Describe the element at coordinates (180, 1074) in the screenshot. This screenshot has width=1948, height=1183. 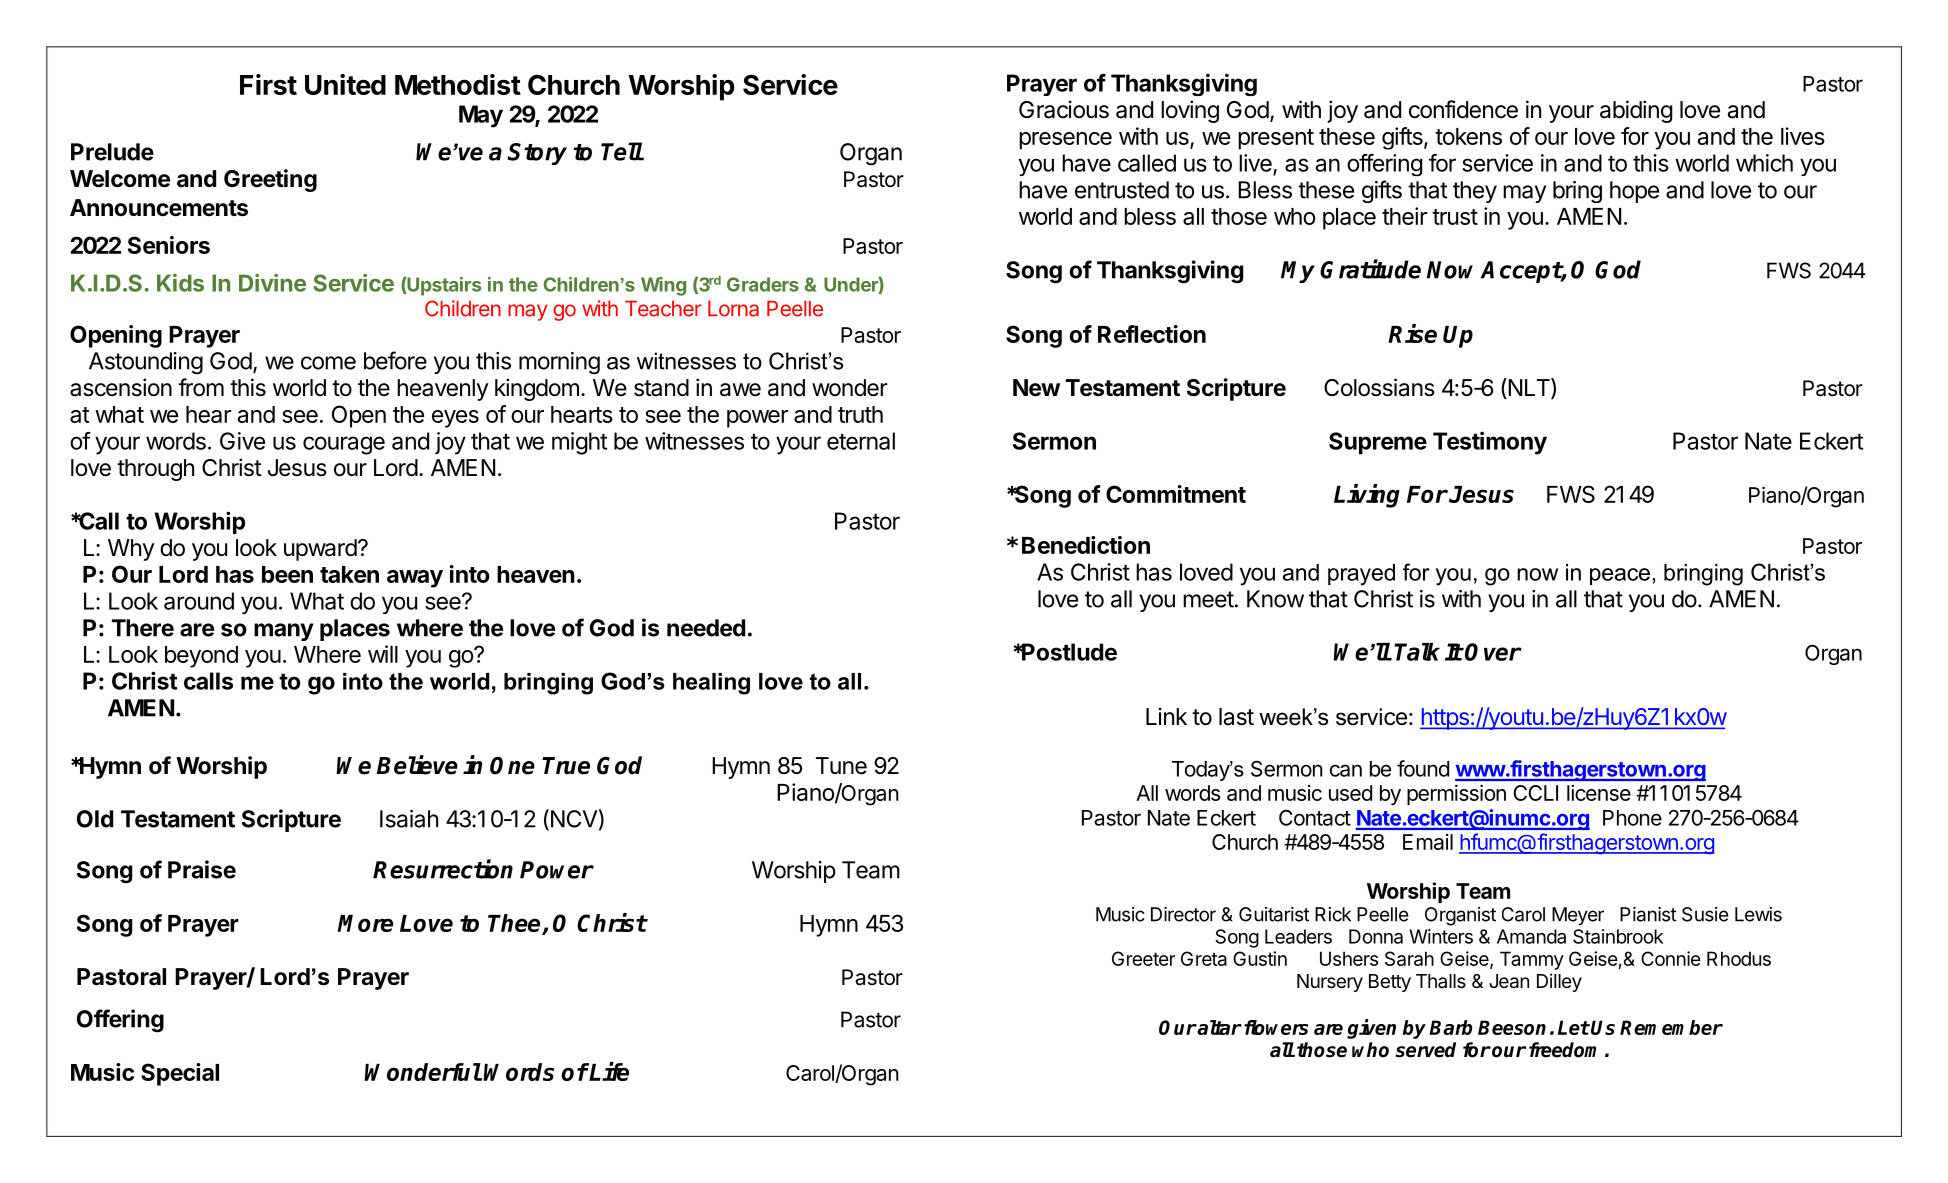
I see `Special` at that location.
